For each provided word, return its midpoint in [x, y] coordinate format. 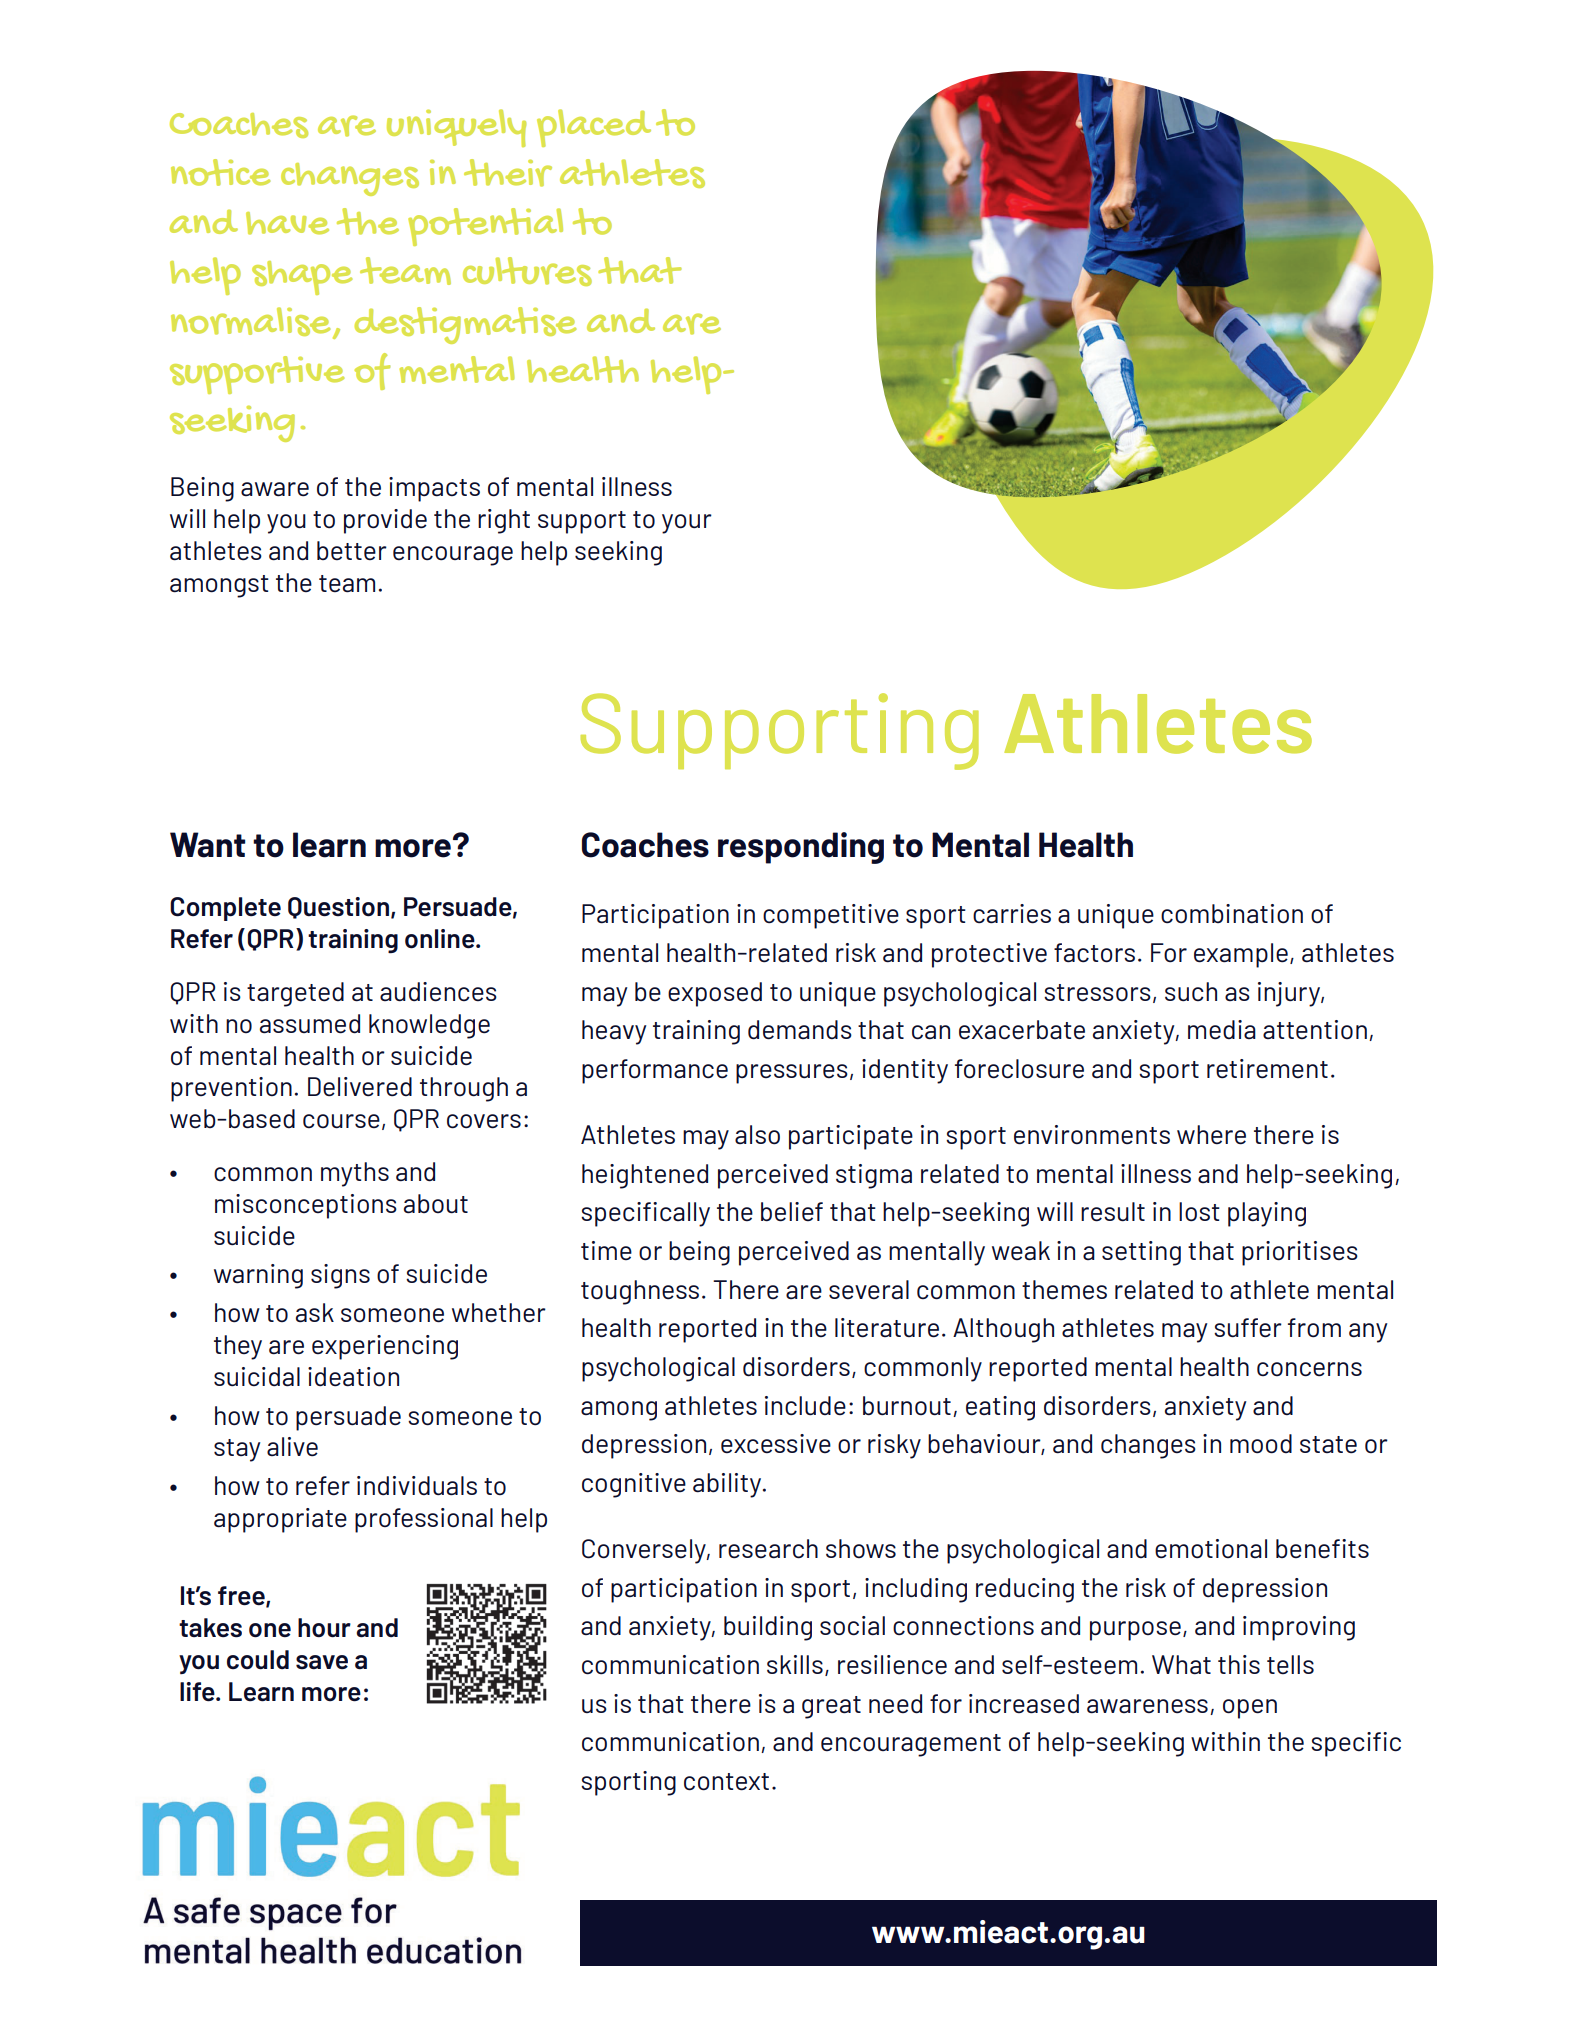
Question [338, 908]
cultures [527, 271]
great [831, 1707]
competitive [831, 916]
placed [594, 128]
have [287, 223]
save [322, 1662]
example [1241, 955]
